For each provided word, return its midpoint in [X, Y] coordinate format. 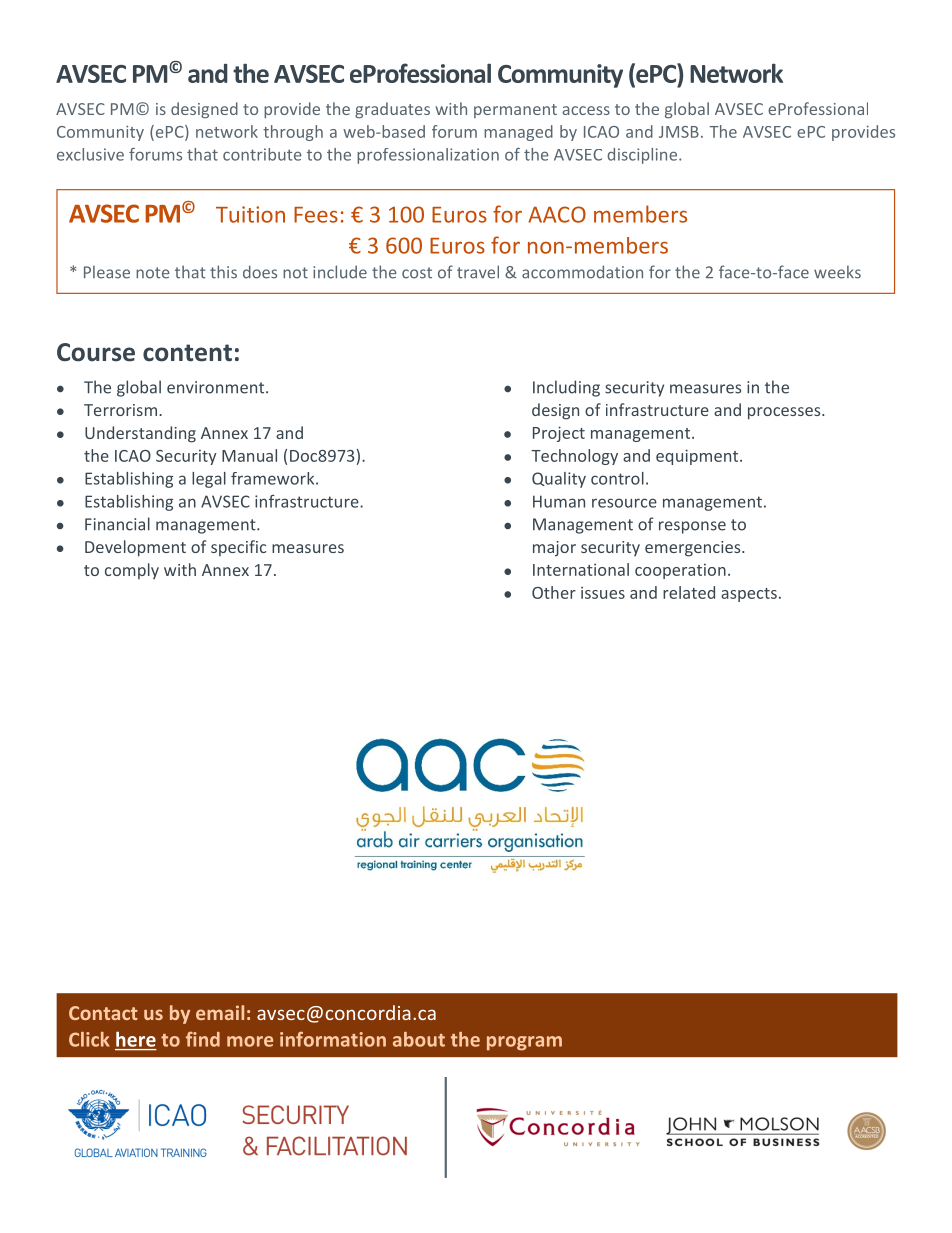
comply [132, 571]
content [187, 353]
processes [785, 413]
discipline [643, 156]
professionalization [428, 156]
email [220, 1012]
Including [566, 388]
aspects [749, 595]
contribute [262, 154]
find [203, 1039]
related [689, 592]
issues [603, 592]
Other [554, 592]
